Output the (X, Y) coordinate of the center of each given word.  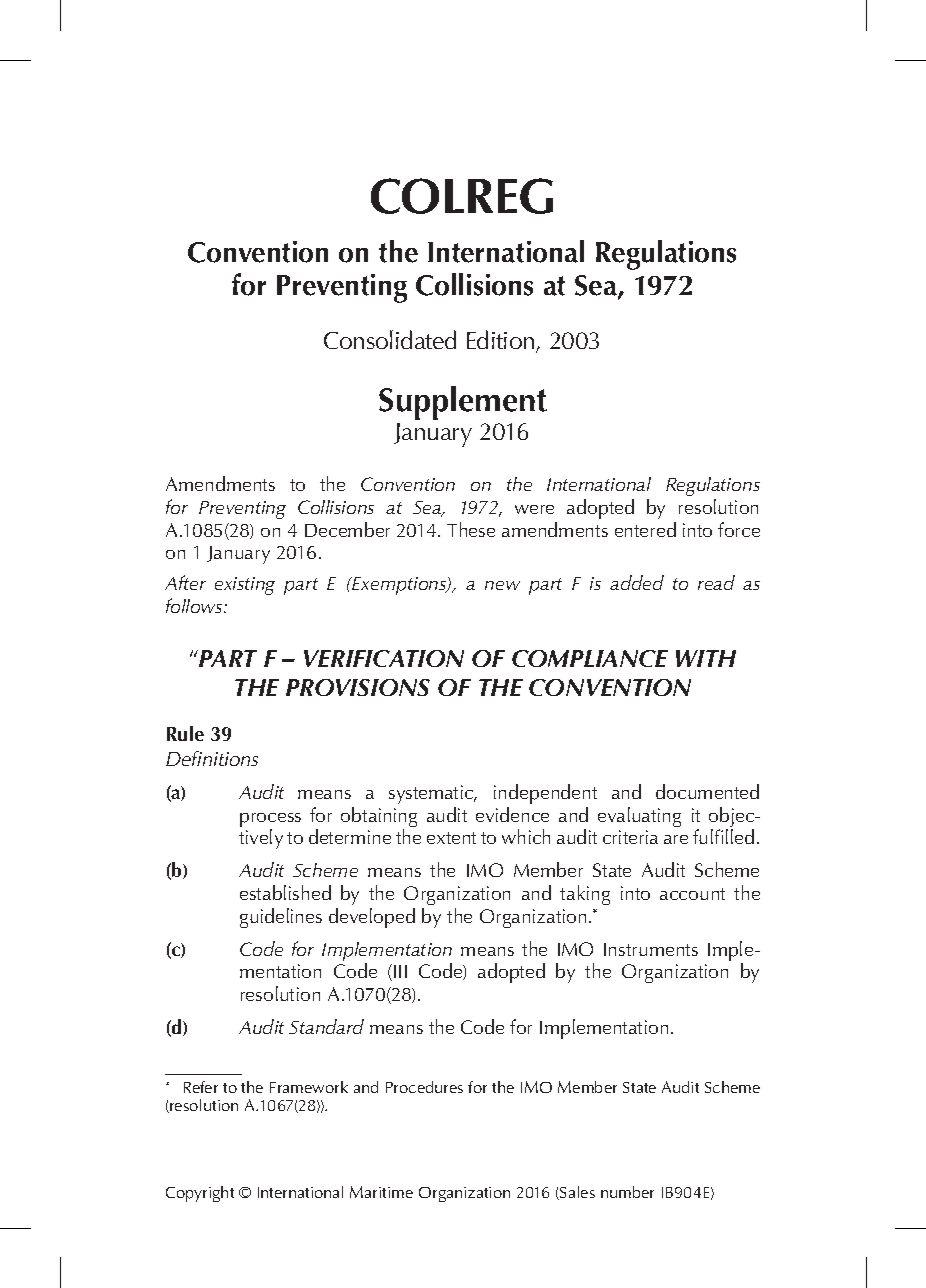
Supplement (463, 403)
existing (245, 586)
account (692, 894)
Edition (502, 341)
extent (451, 838)
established (285, 892)
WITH (706, 658)
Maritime (381, 1192)
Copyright (200, 1194)
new (502, 585)
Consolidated (390, 339)
